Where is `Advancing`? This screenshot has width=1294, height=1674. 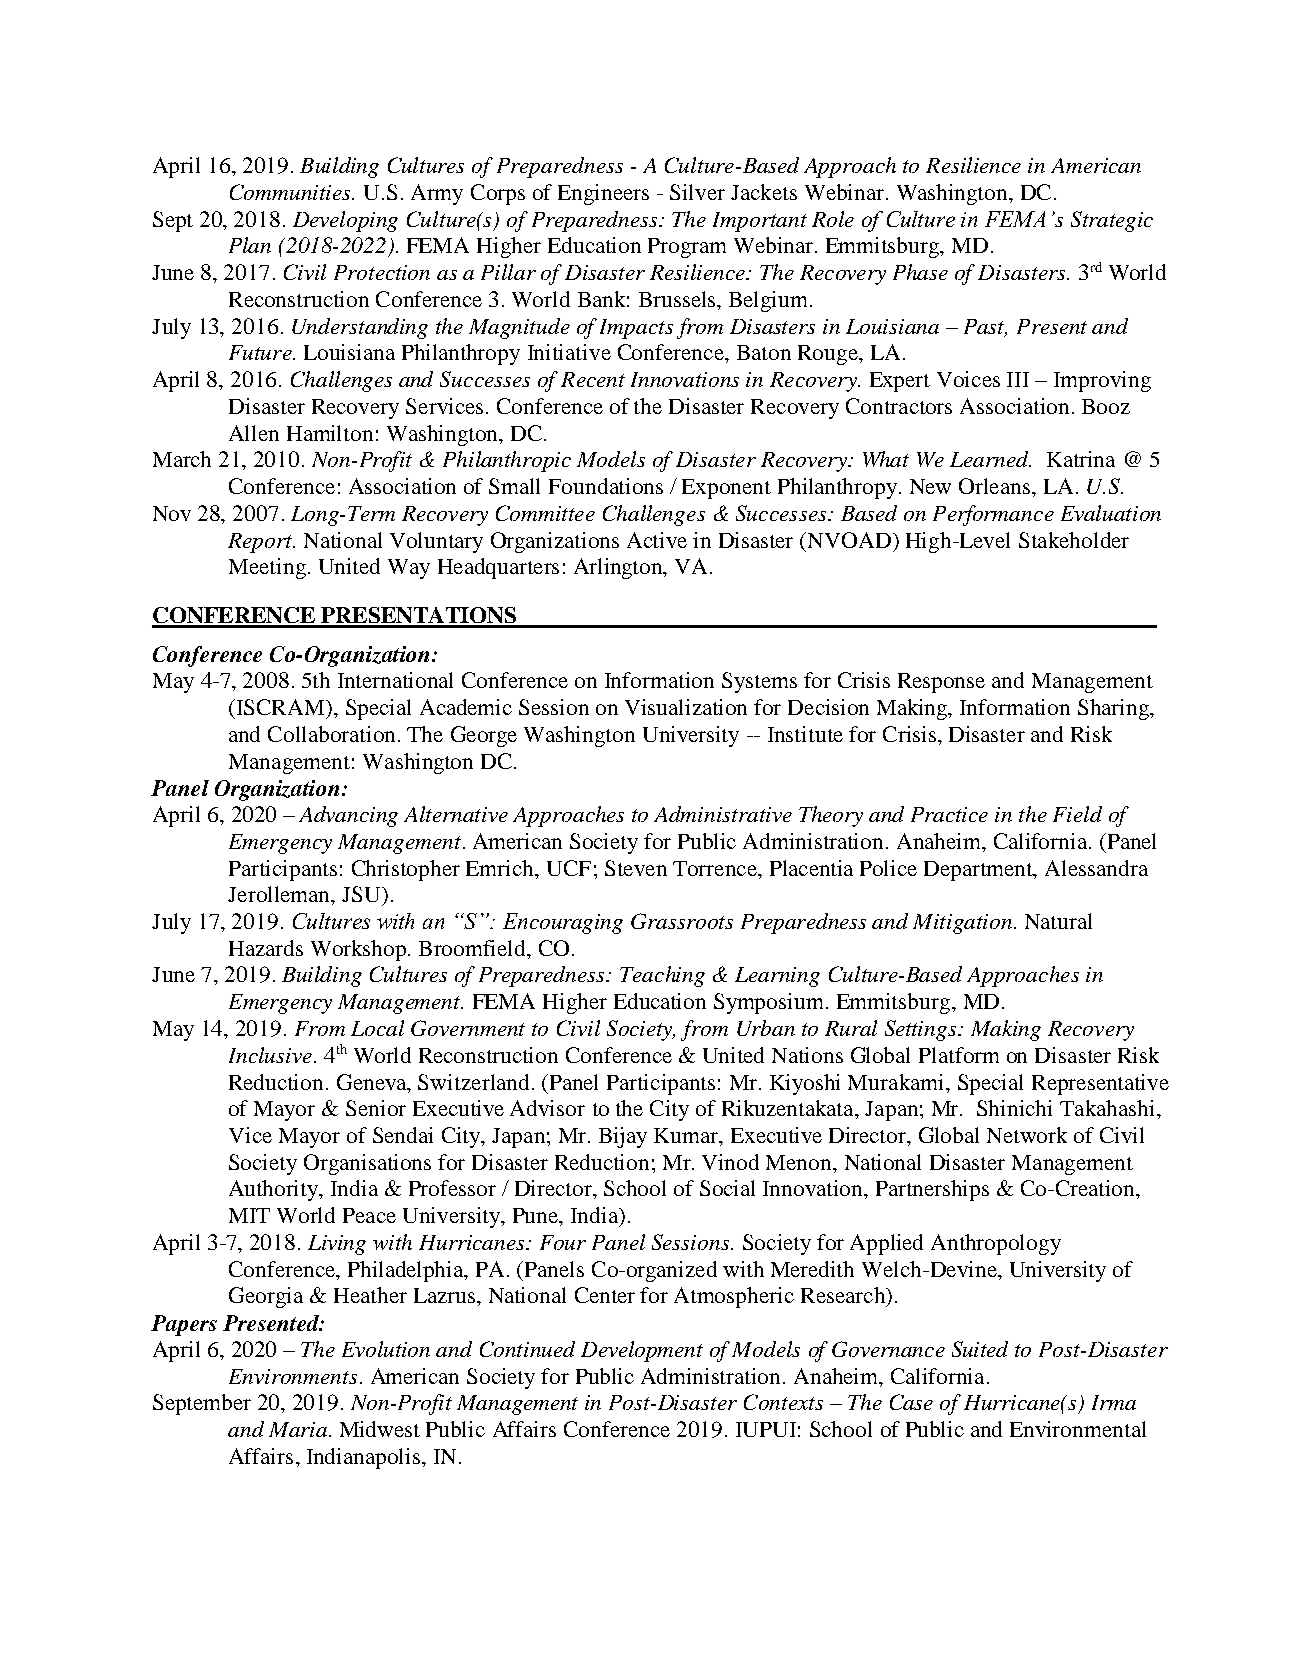 Advancing is located at coordinates (348, 816).
